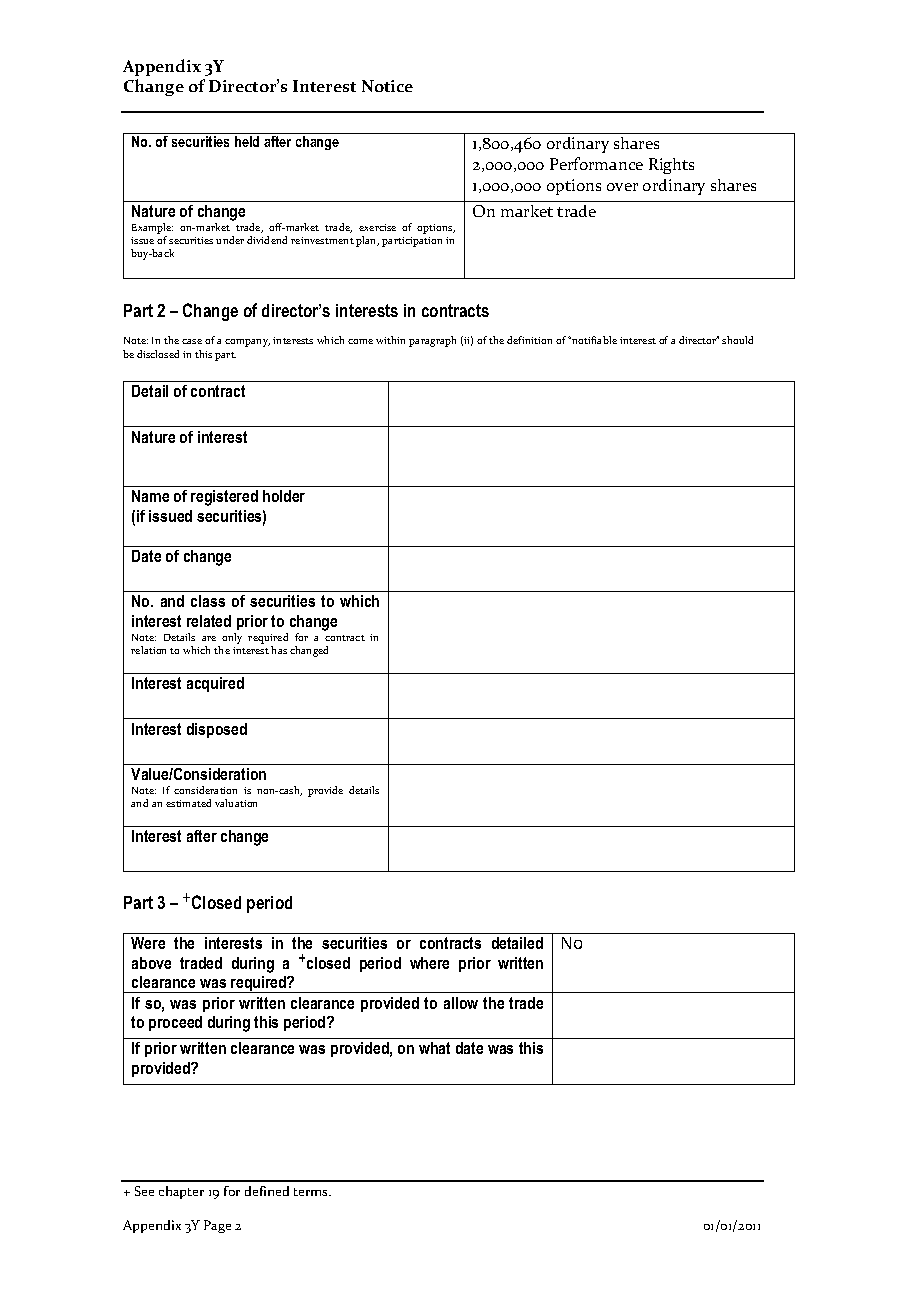 The image size is (924, 1307). Describe the element at coordinates (192, 341) in the screenshot. I see `case` at that location.
